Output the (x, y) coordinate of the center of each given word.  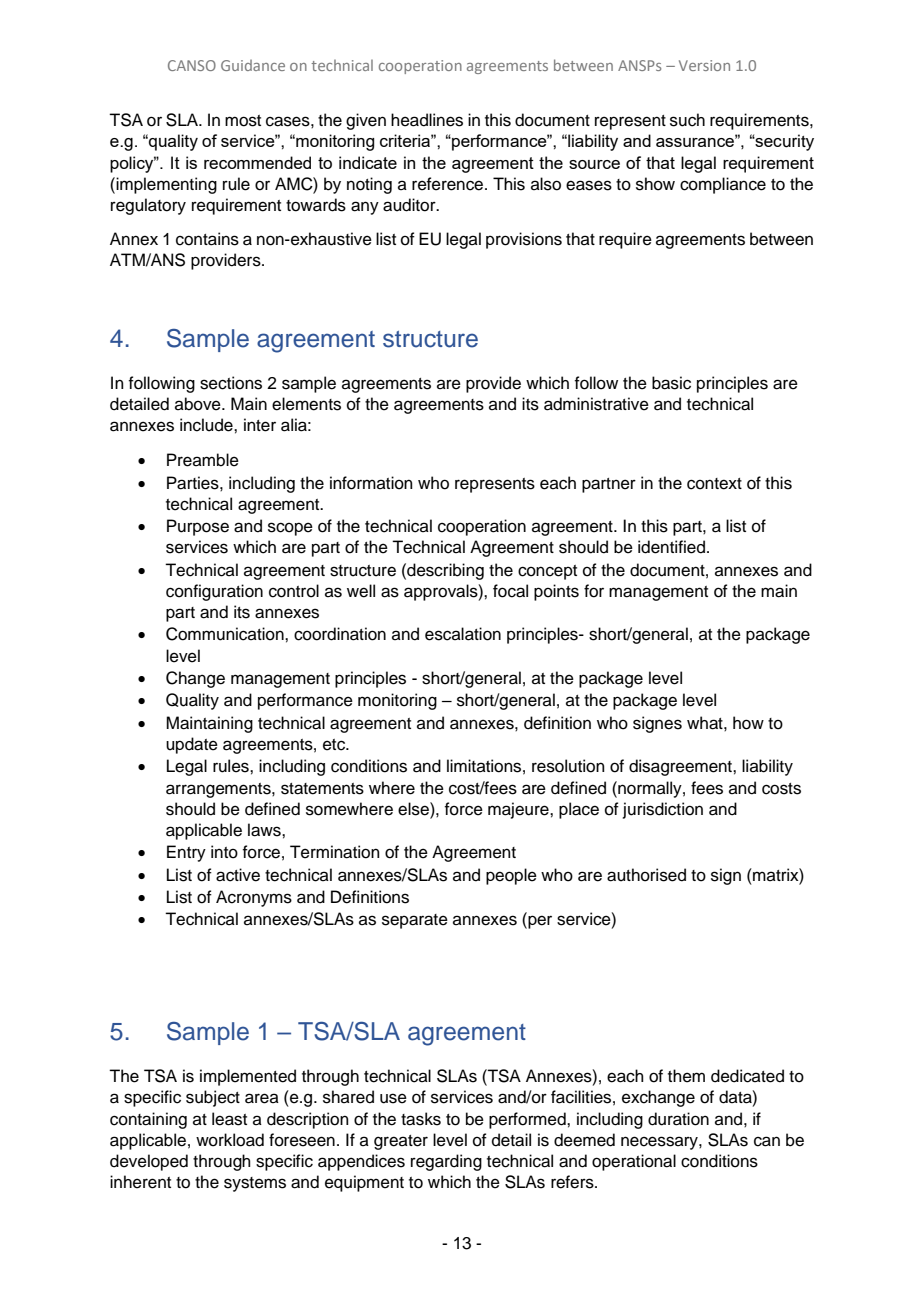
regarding (446, 1162)
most (243, 121)
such (687, 120)
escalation (463, 634)
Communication (226, 634)
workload (230, 1140)
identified (671, 547)
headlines (427, 120)
